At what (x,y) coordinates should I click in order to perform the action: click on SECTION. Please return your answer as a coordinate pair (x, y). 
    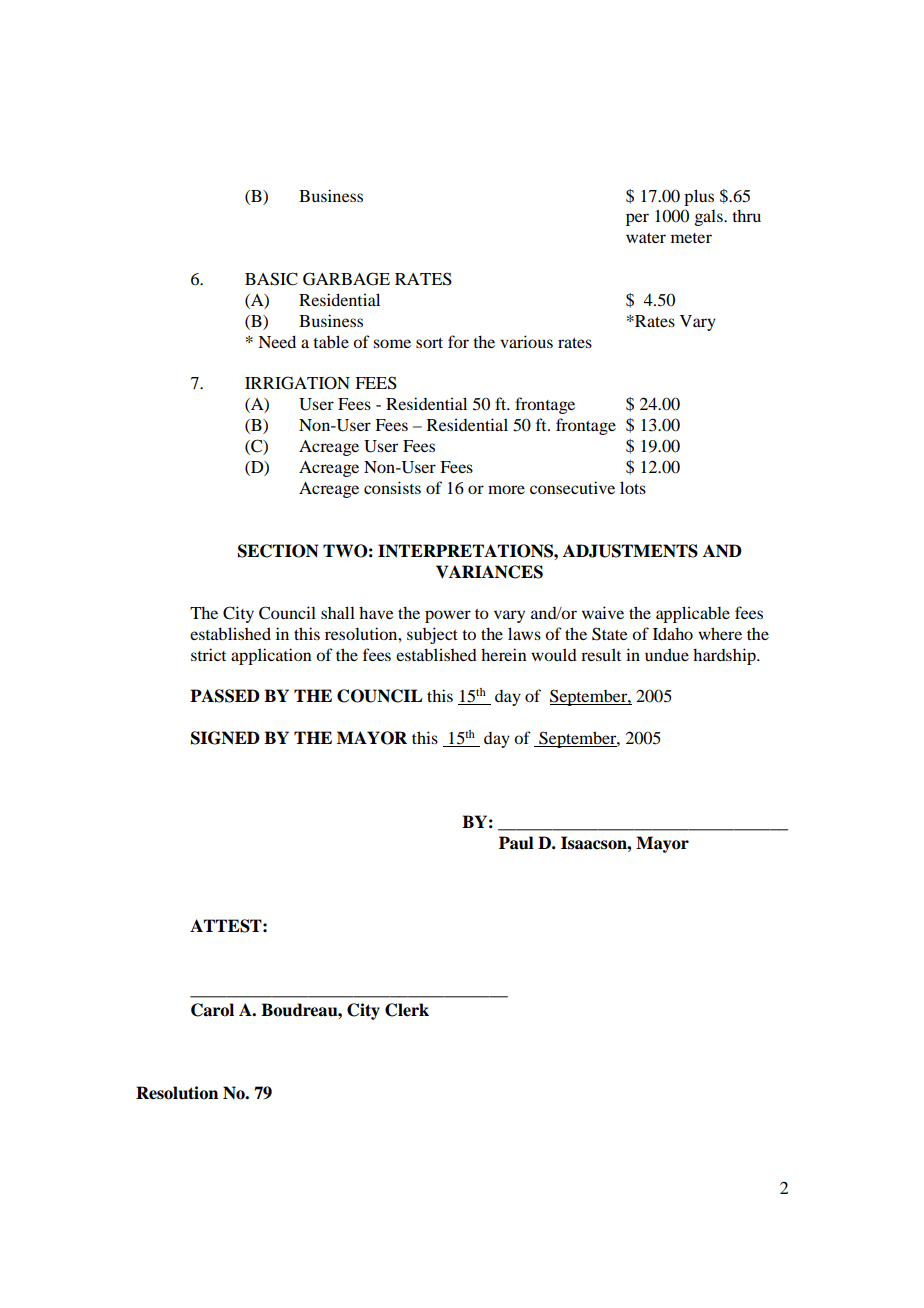
    Looking at the image, I should click on (278, 551).
